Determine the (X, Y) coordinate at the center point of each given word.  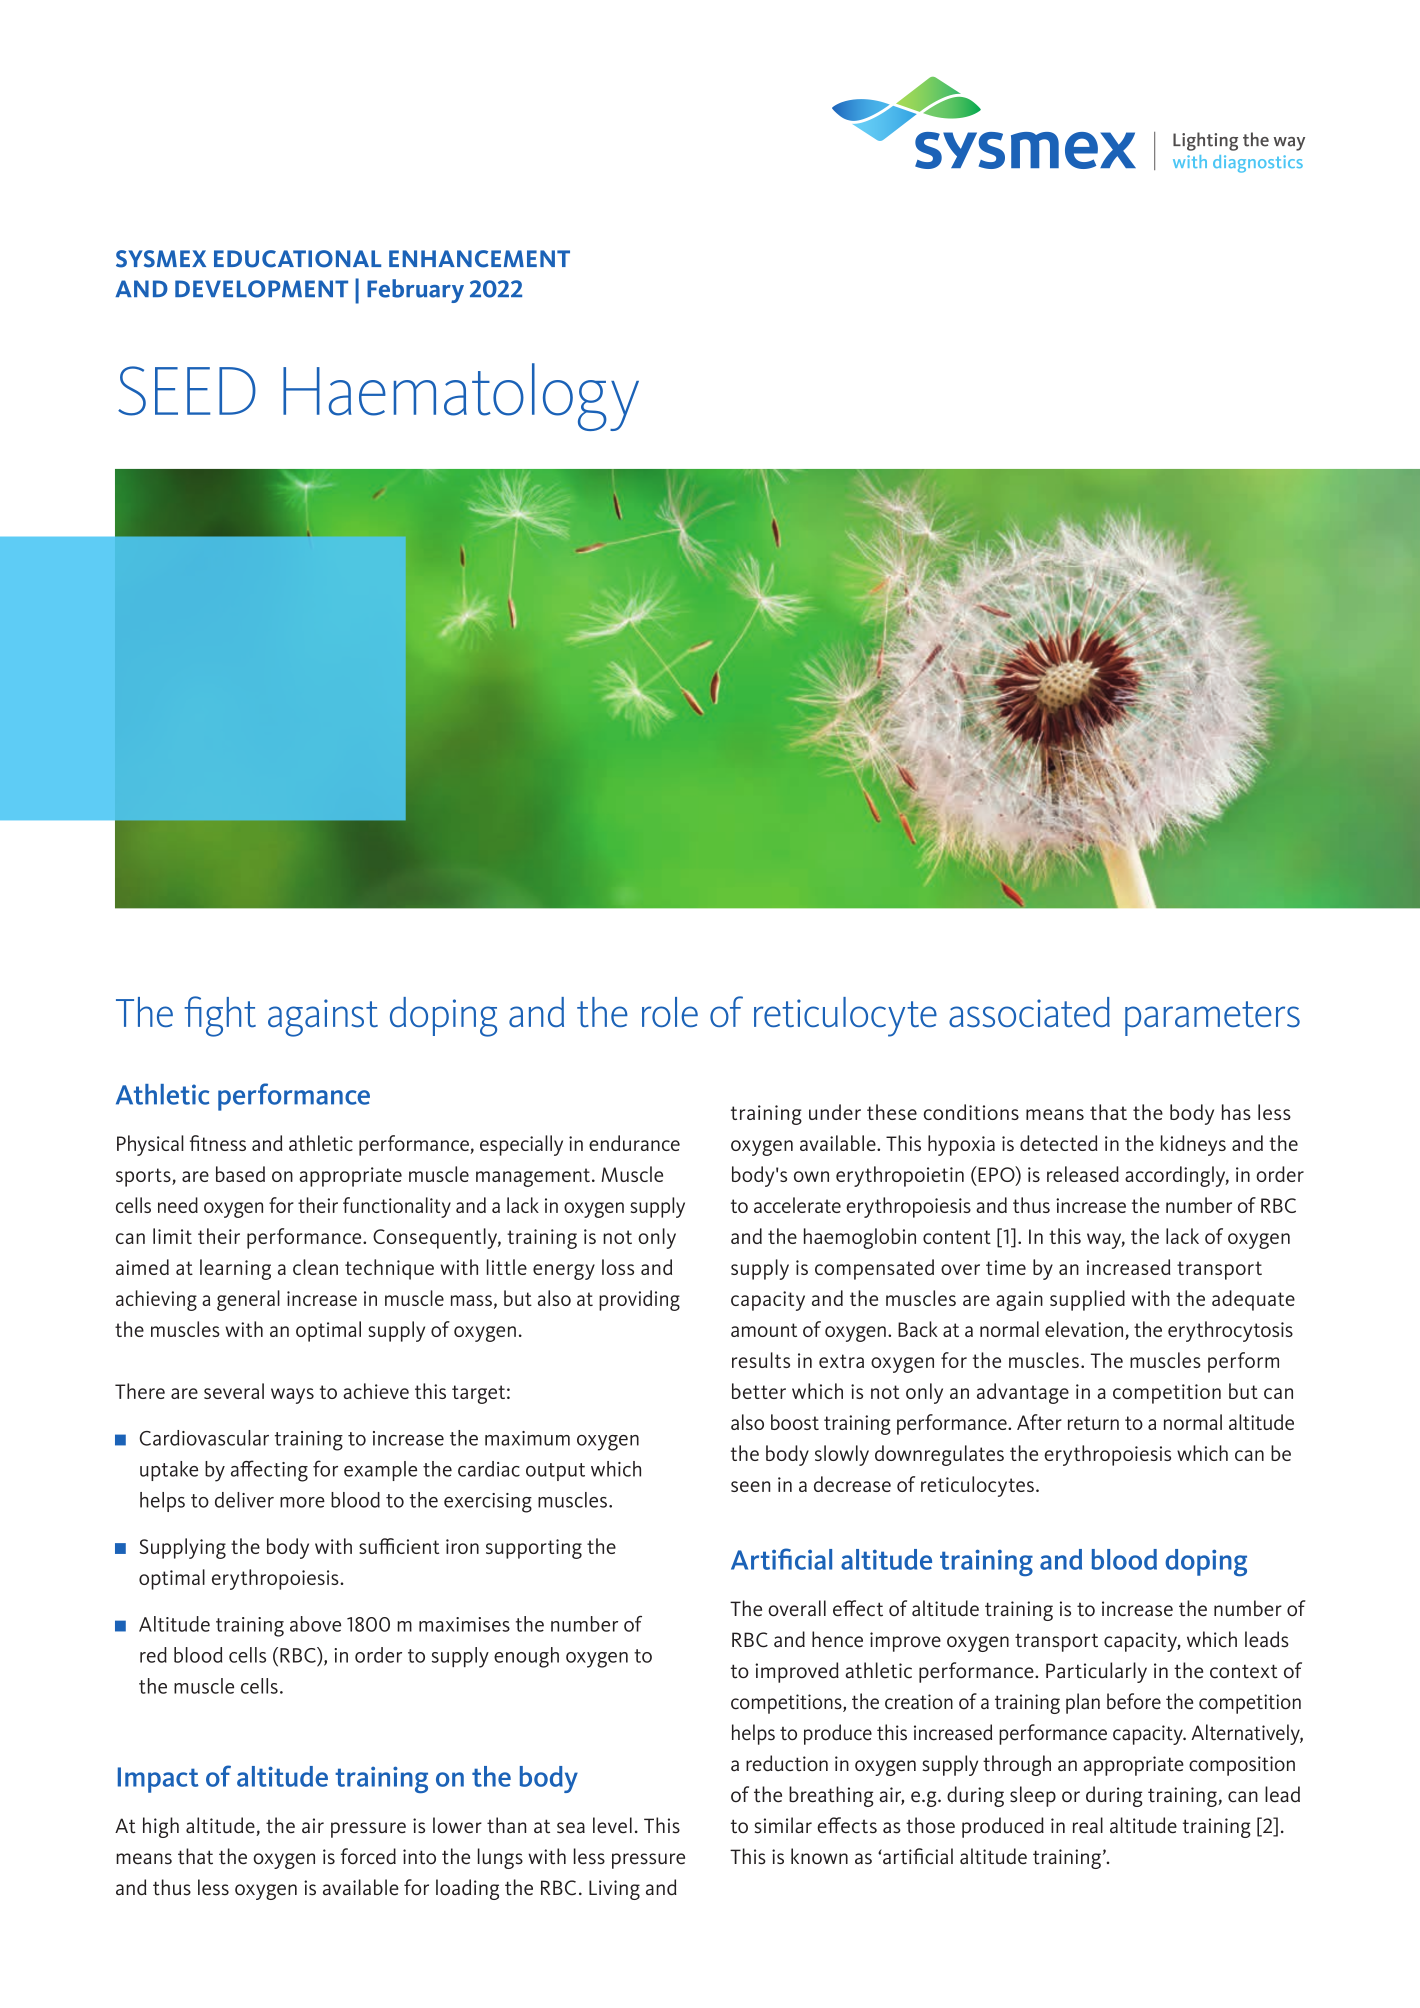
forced (368, 1856)
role (670, 1012)
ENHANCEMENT (479, 259)
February (415, 291)
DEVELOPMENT (261, 289)
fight (220, 1016)
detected (1059, 1143)
